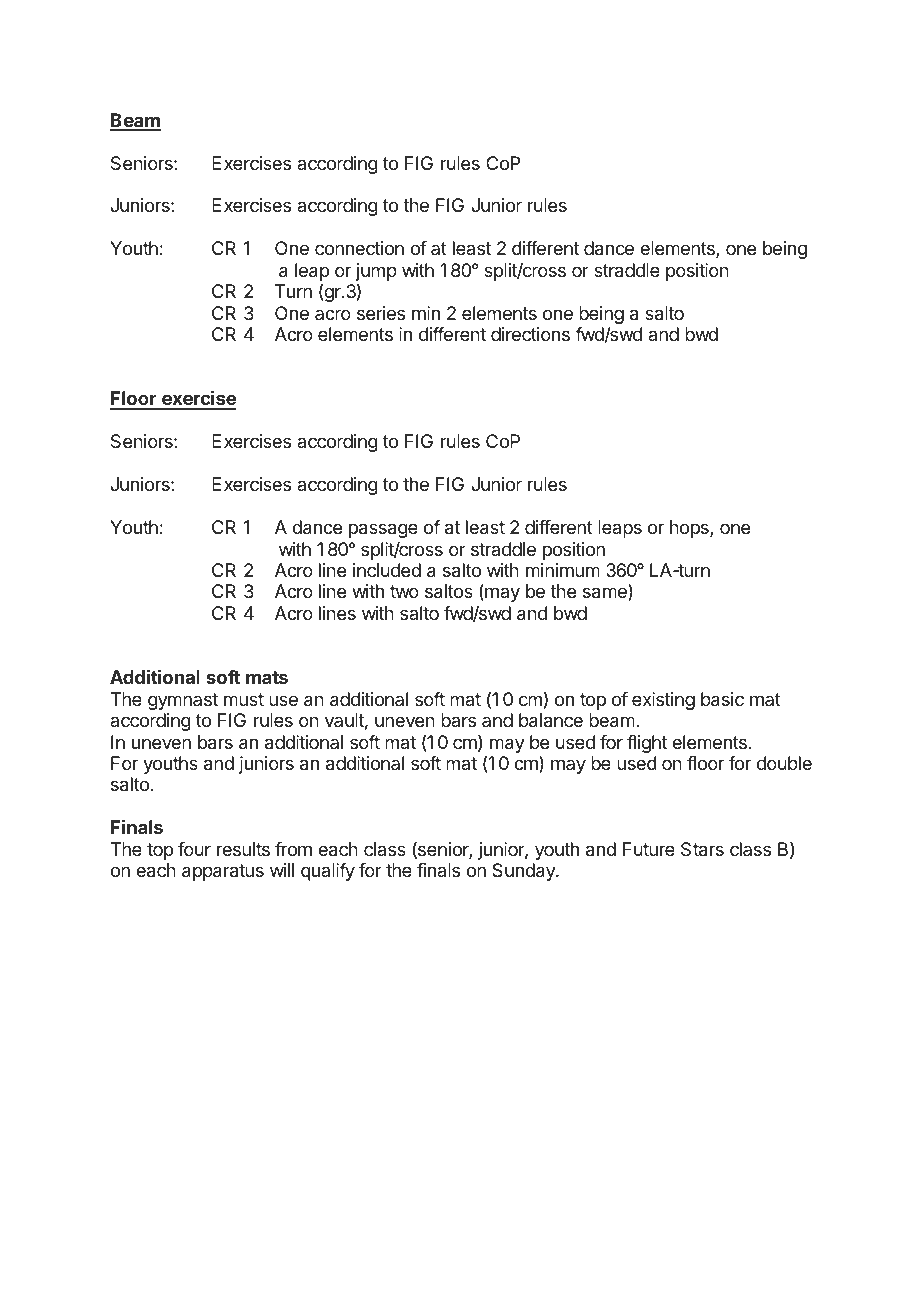 The image size is (924, 1308). I want to click on jump, so click(376, 273).
